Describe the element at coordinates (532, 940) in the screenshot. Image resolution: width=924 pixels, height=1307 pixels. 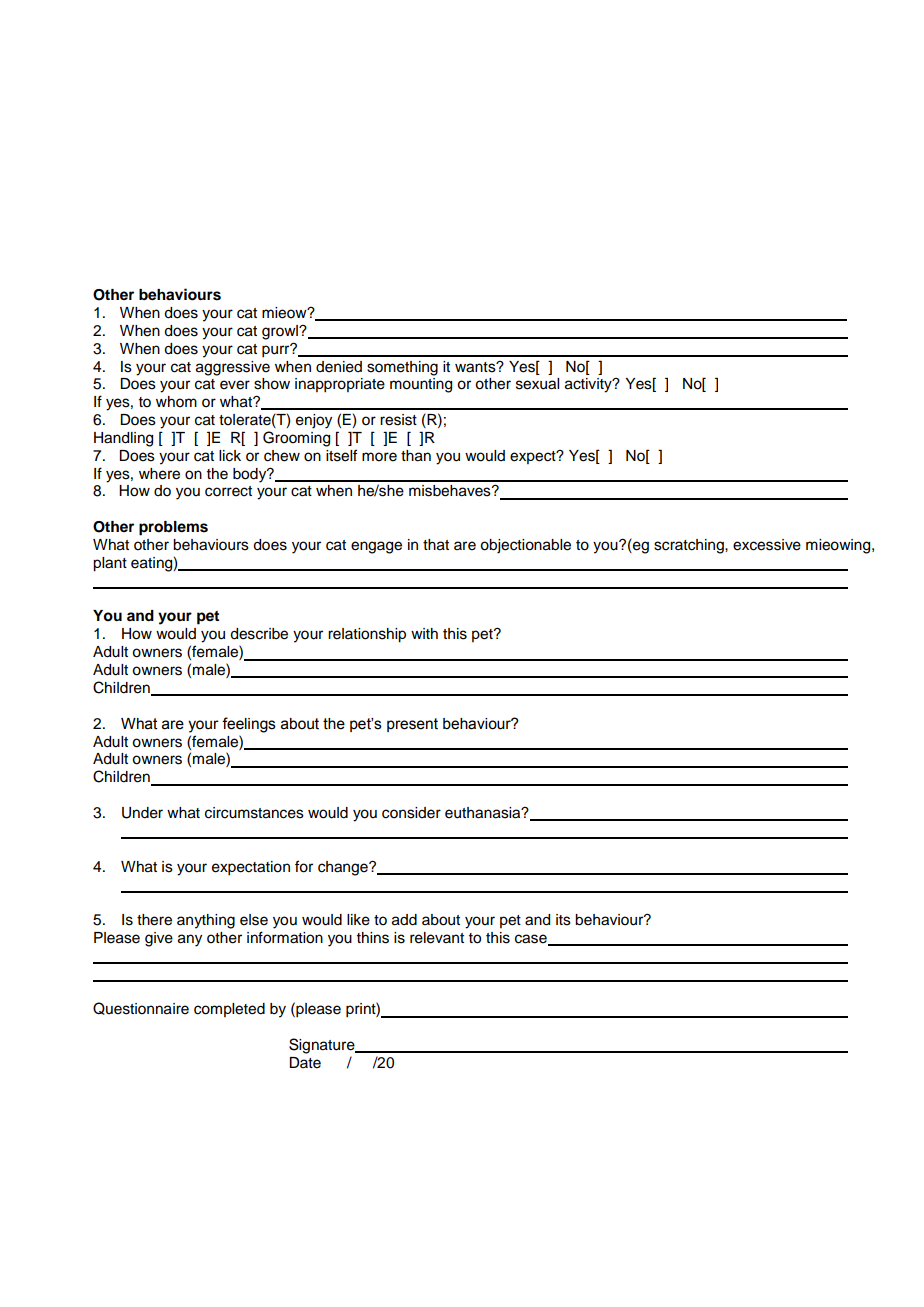
I see `case` at that location.
